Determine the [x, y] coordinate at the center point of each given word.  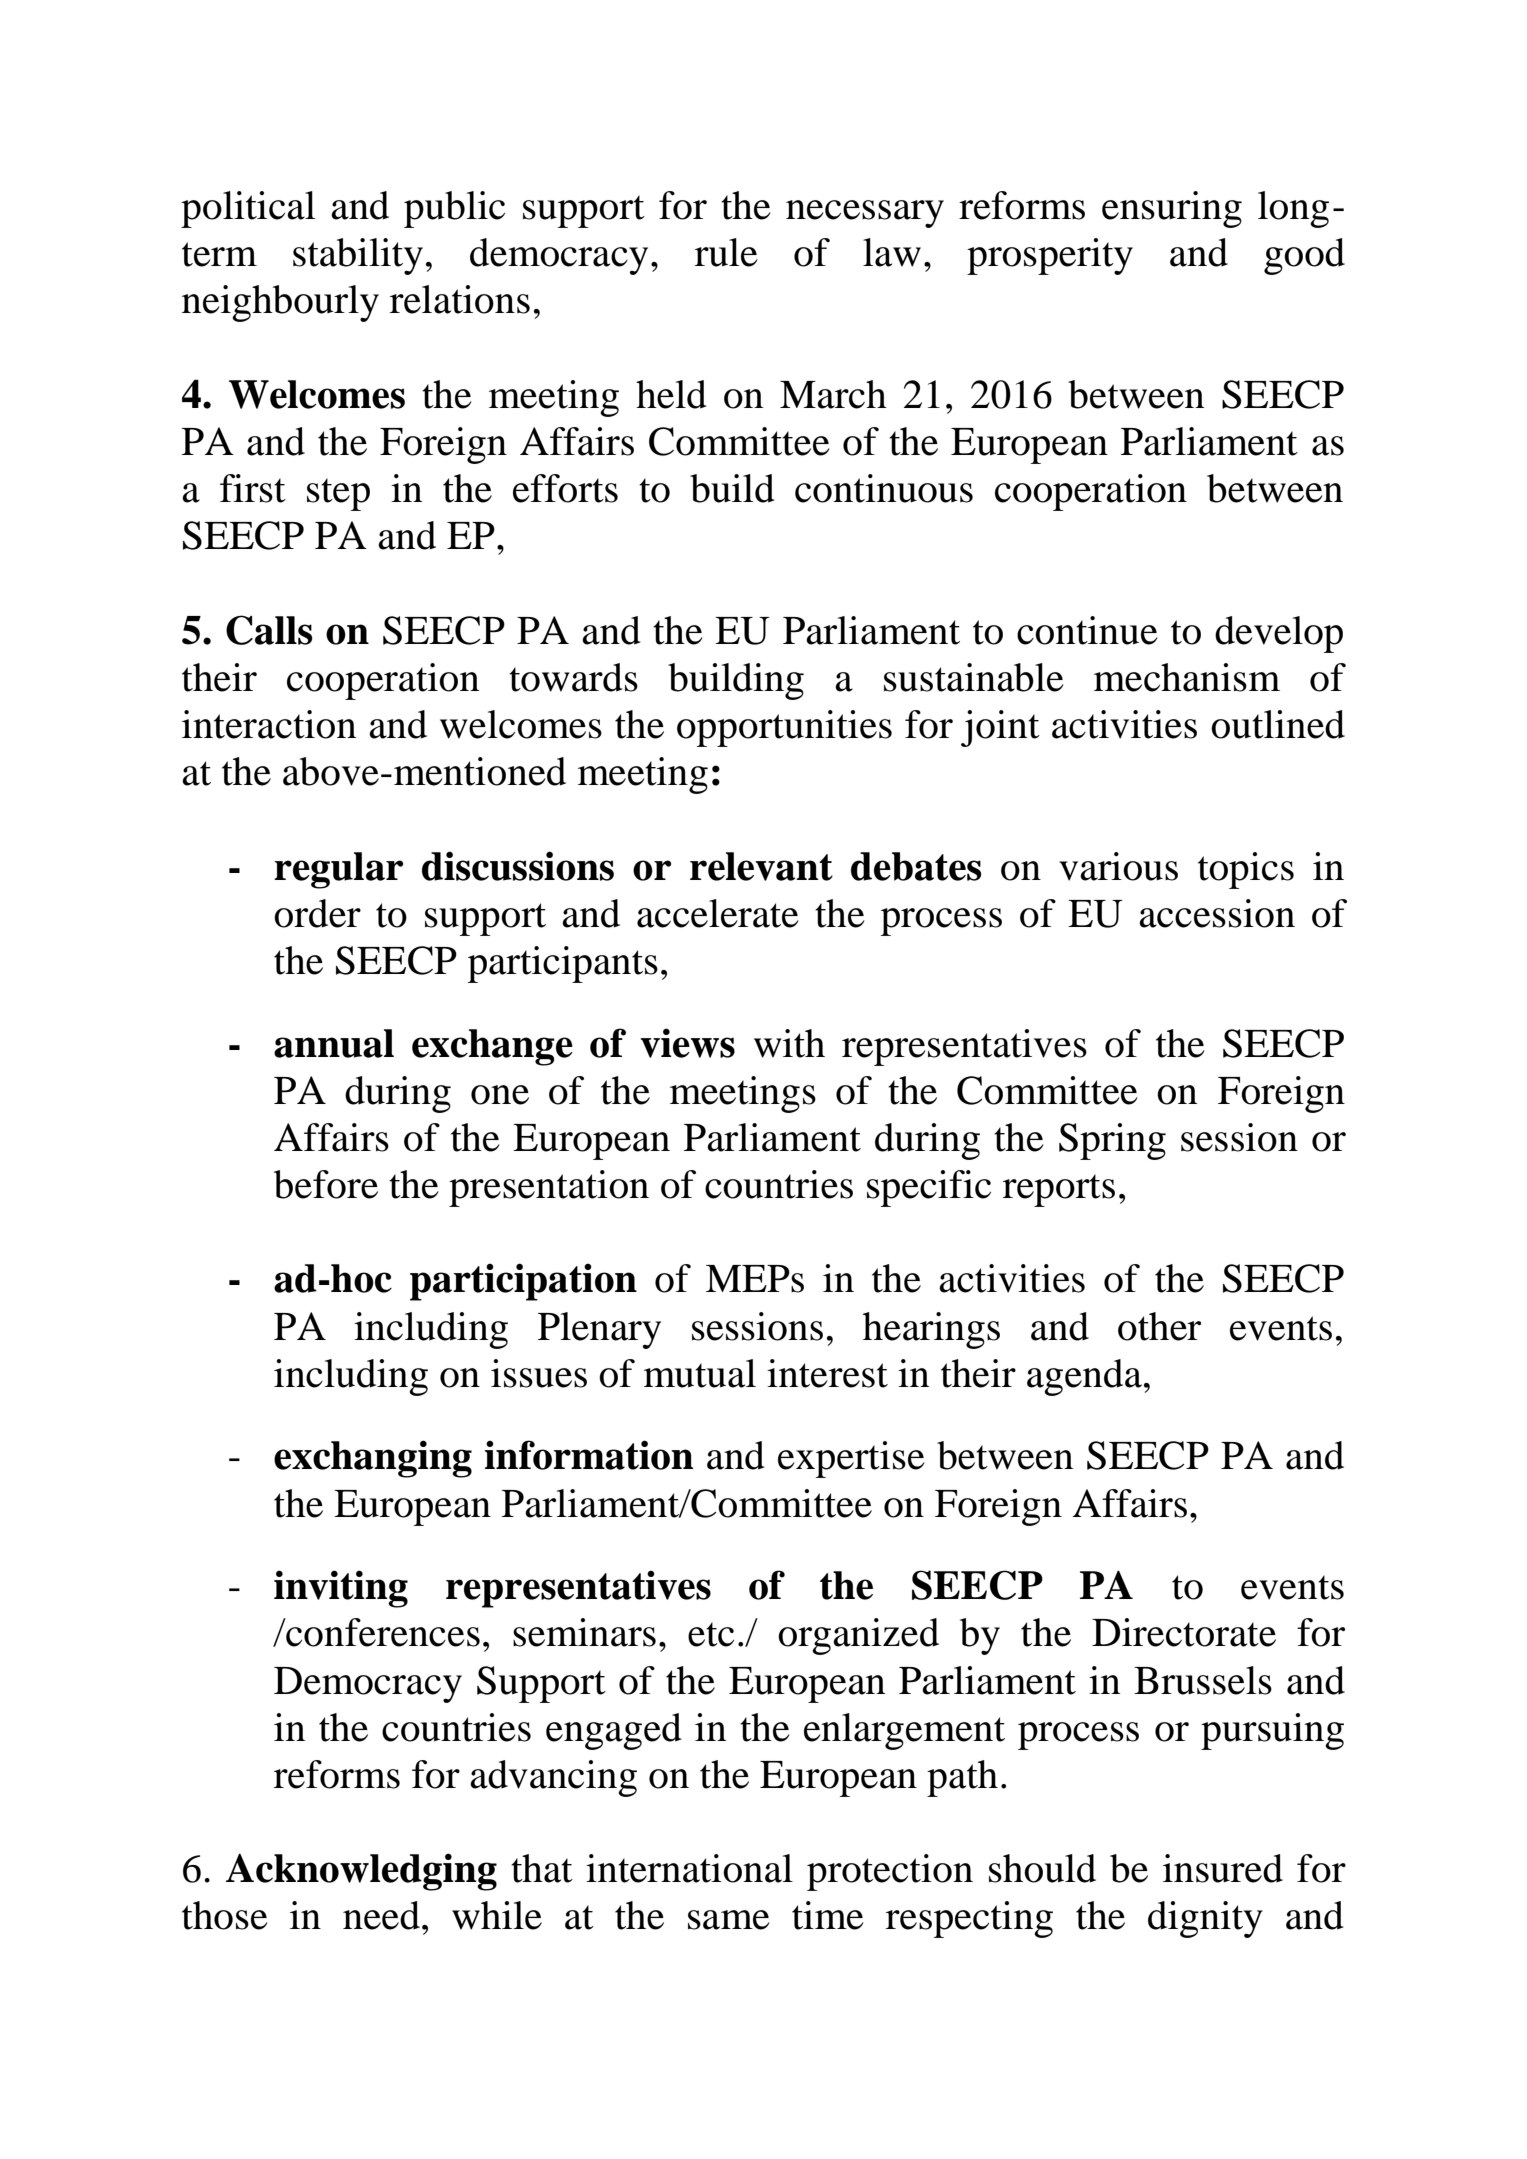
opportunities [784, 728]
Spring [1112, 1141]
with [789, 1043]
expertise [851, 1459]
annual [334, 1043]
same [729, 1920]
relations [460, 299]
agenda [1084, 1377]
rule [726, 252]
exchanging [373, 1459]
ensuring [1172, 209]
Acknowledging [361, 1872]
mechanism [1187, 677]
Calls [269, 630]
